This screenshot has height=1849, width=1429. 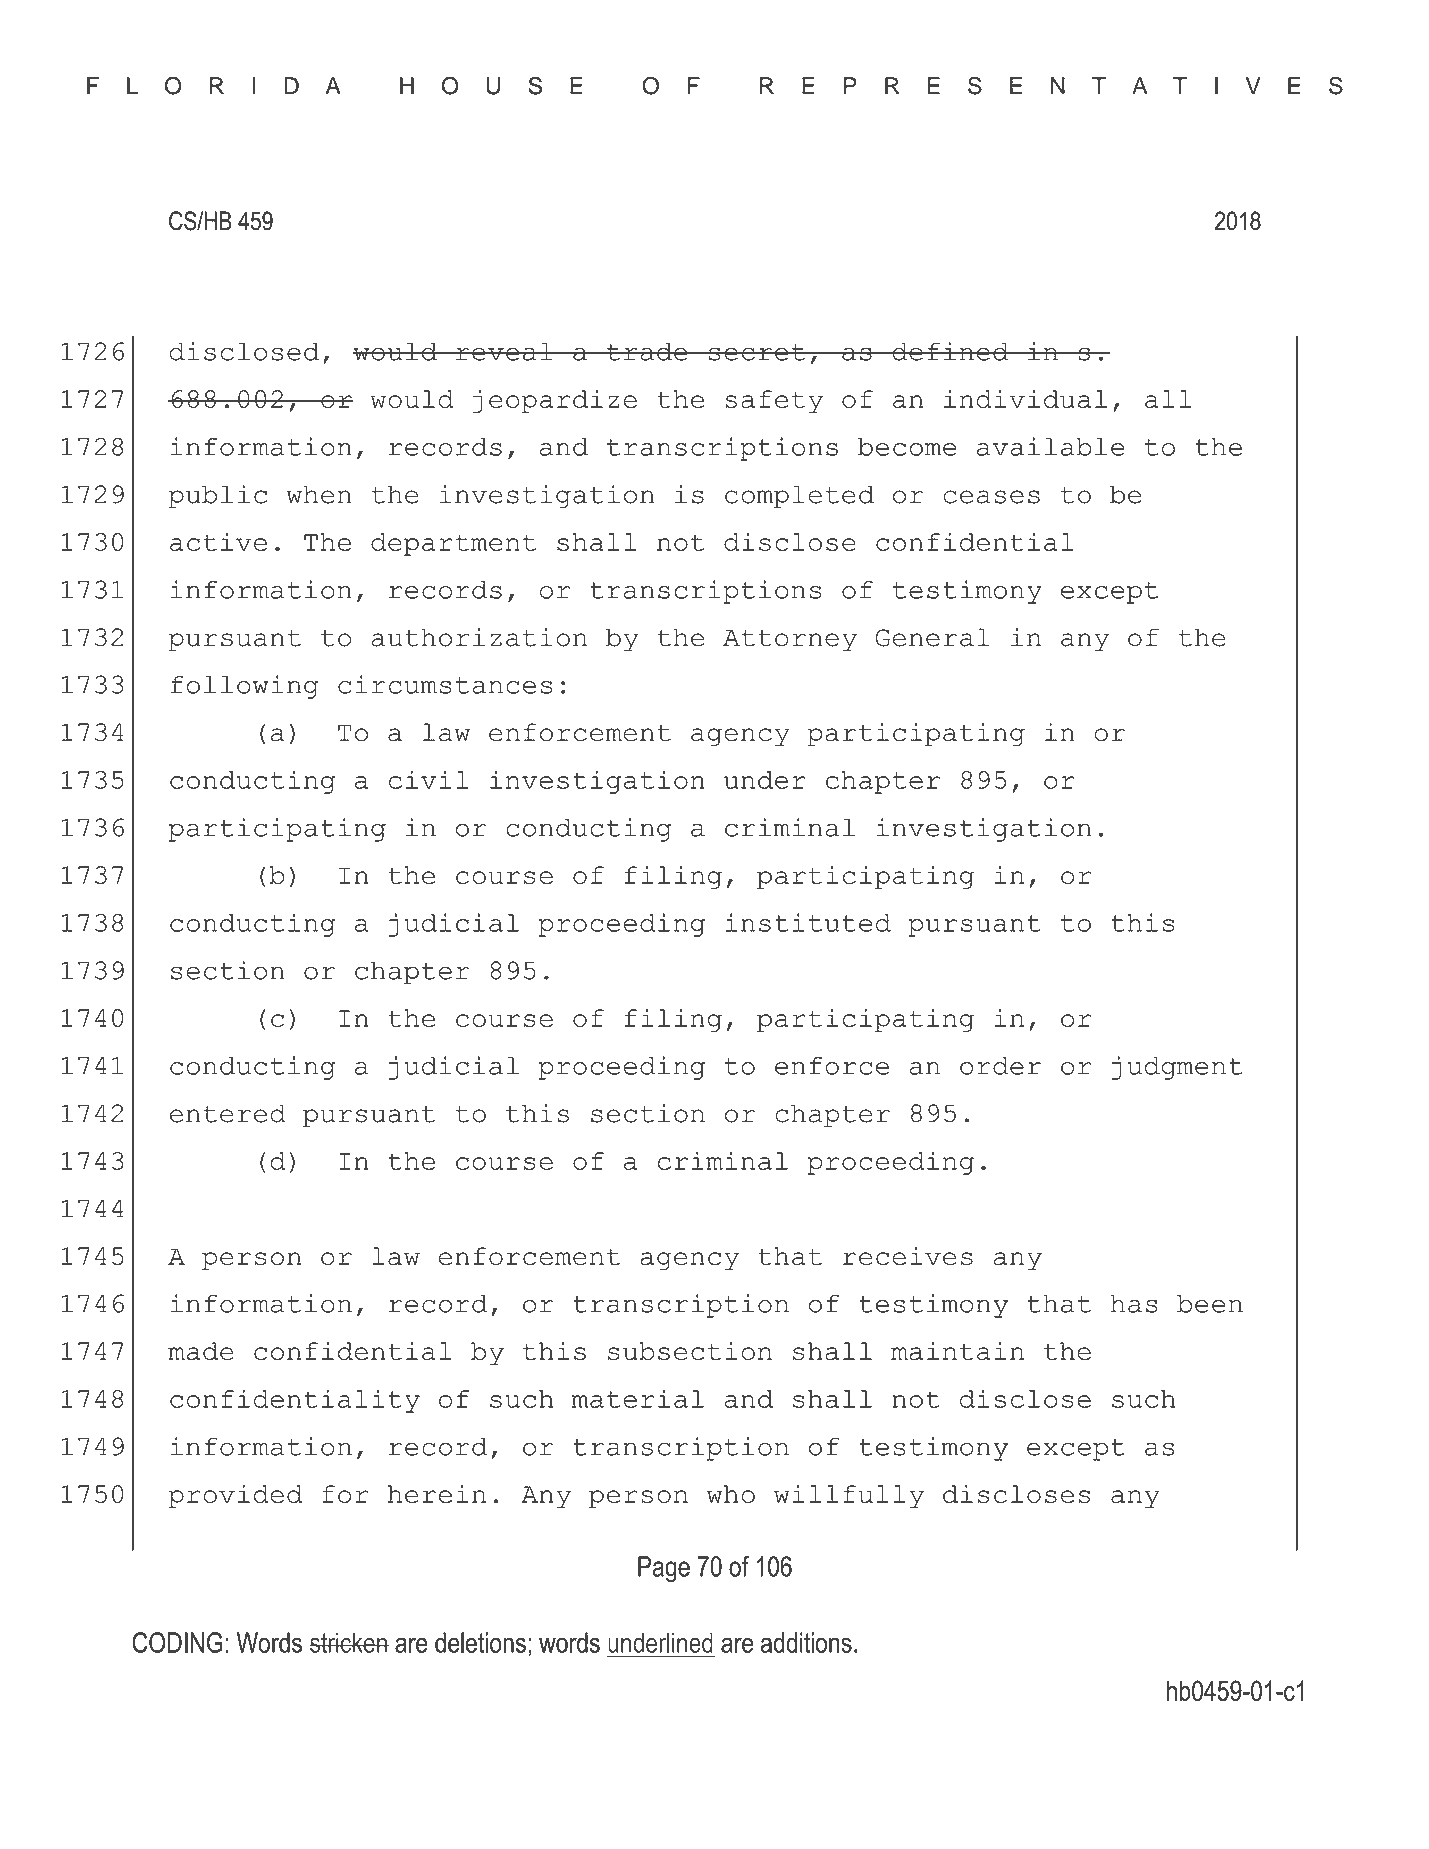 What do you see at coordinates (647, 352) in the screenshot?
I see `trade` at bounding box center [647, 352].
